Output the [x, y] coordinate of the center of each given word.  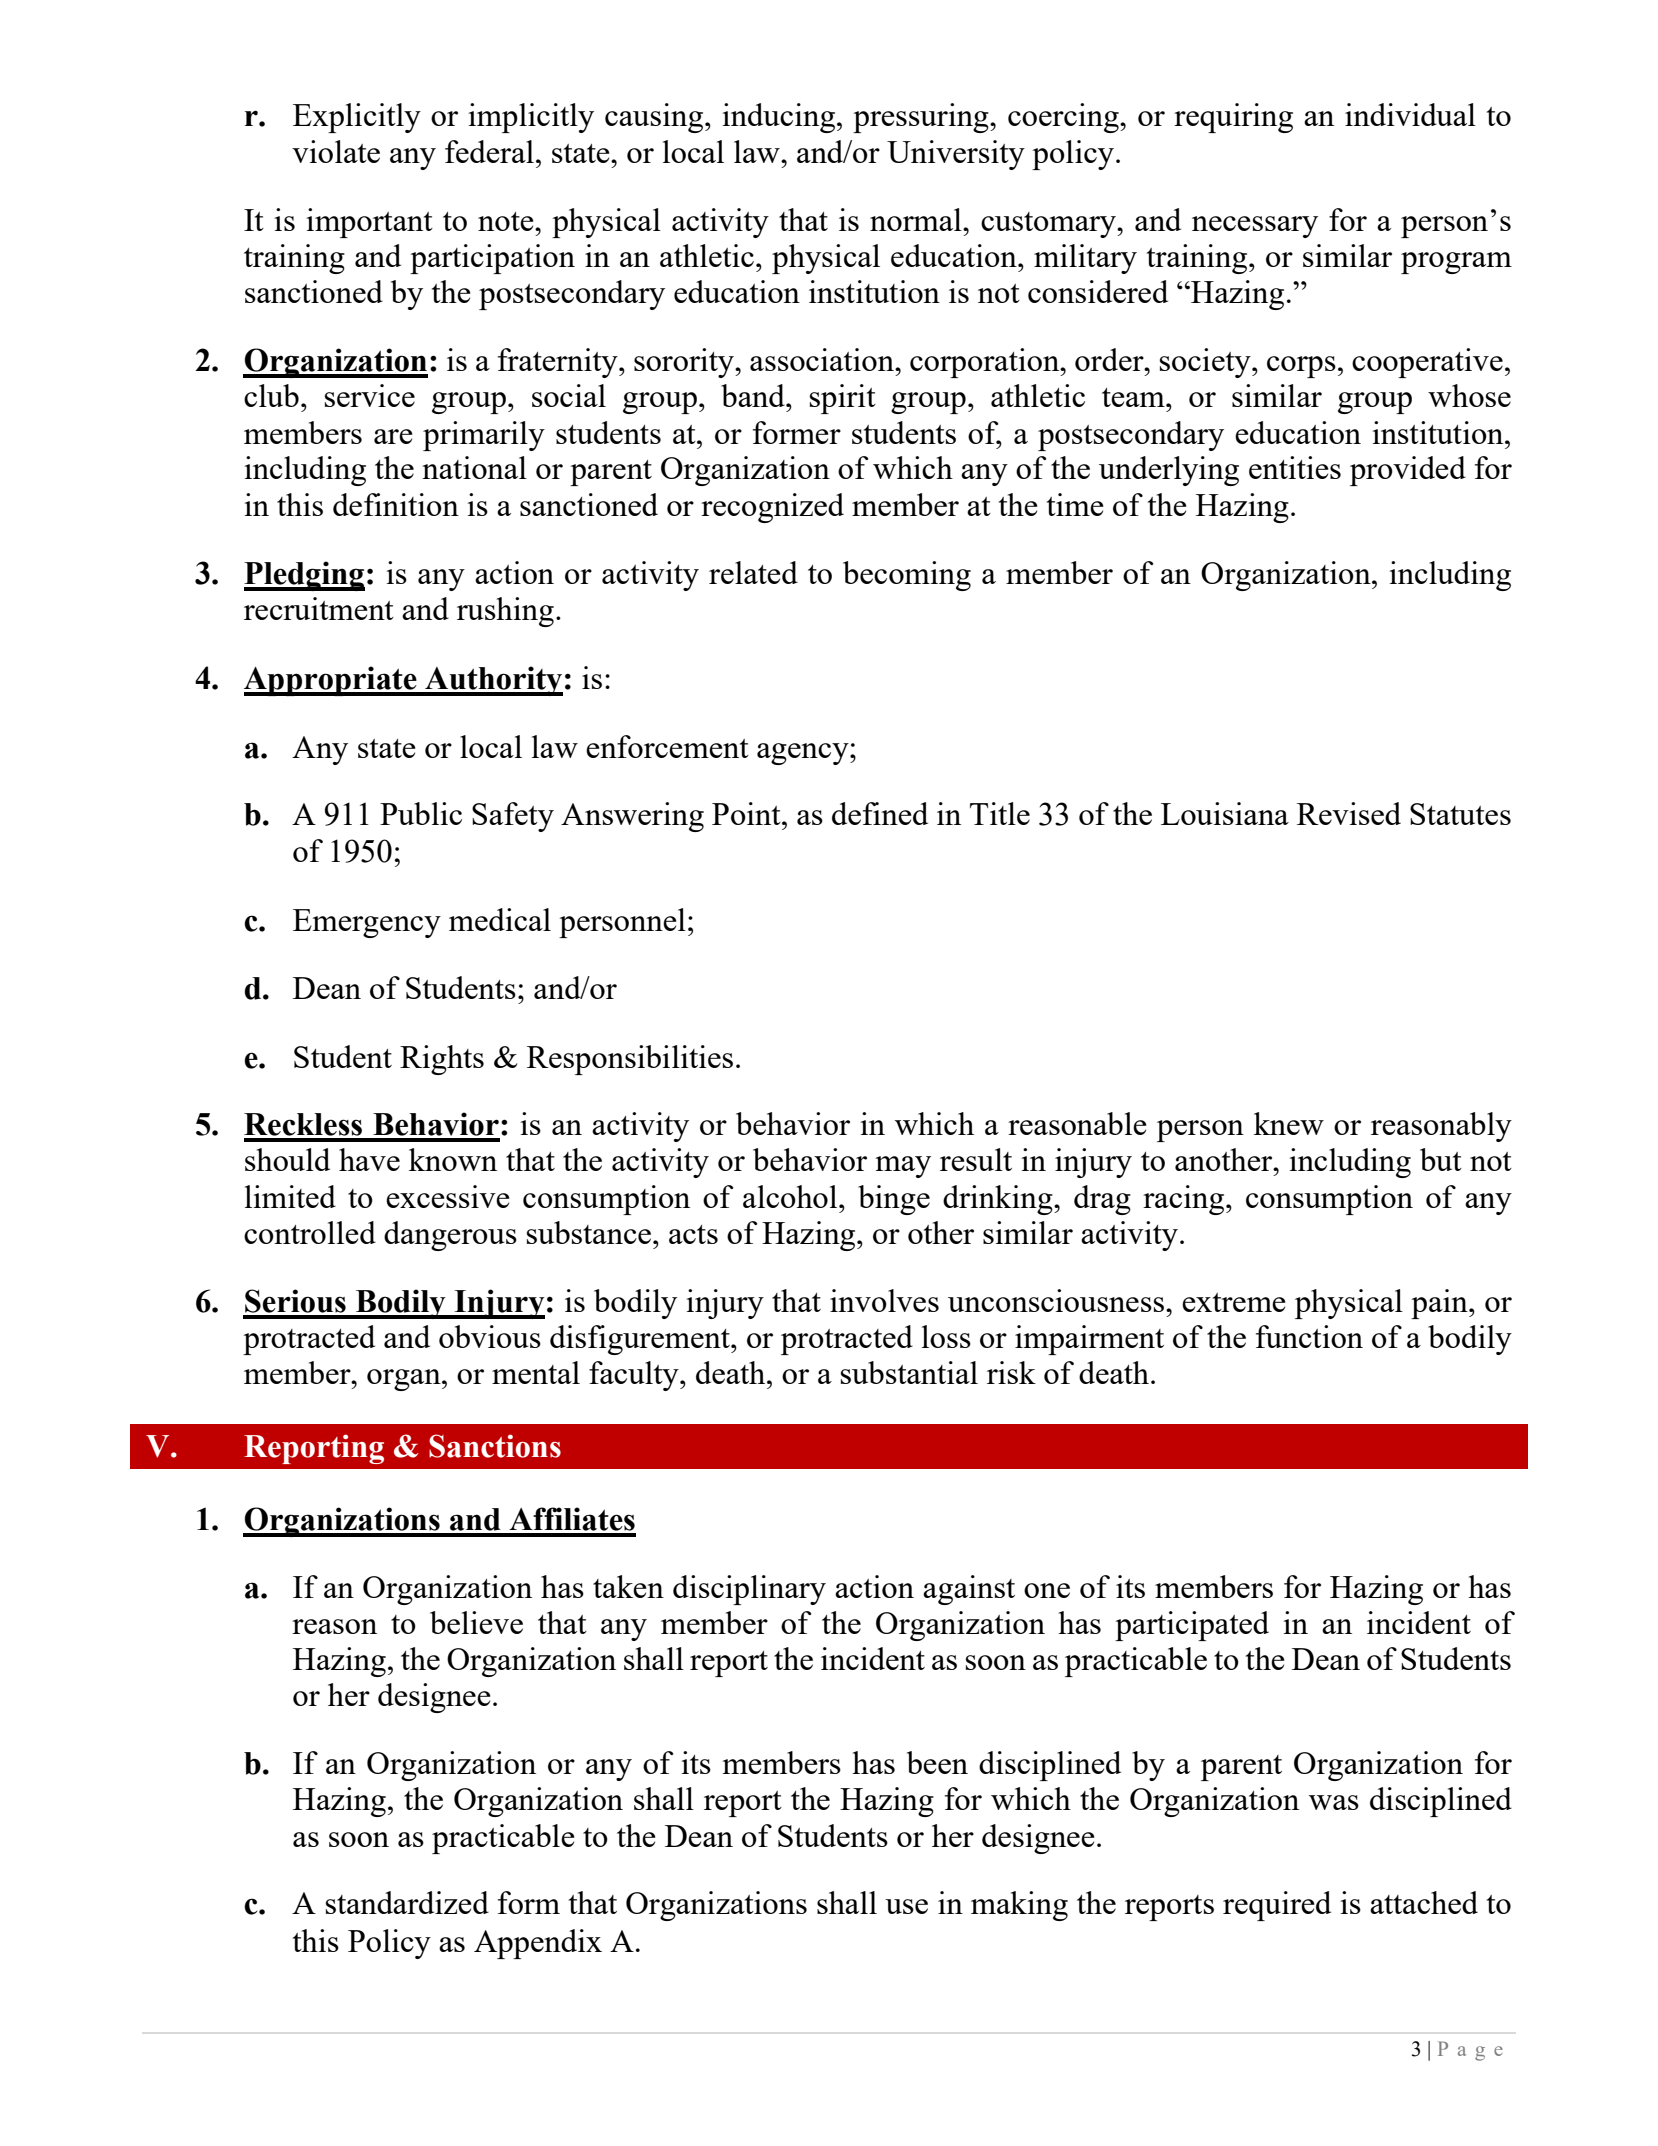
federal [489, 151]
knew [1289, 1123]
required [1277, 1906]
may [903, 1167]
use [906, 1906]
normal [917, 219]
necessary [1255, 227]
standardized [407, 1902]
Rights [442, 1060]
